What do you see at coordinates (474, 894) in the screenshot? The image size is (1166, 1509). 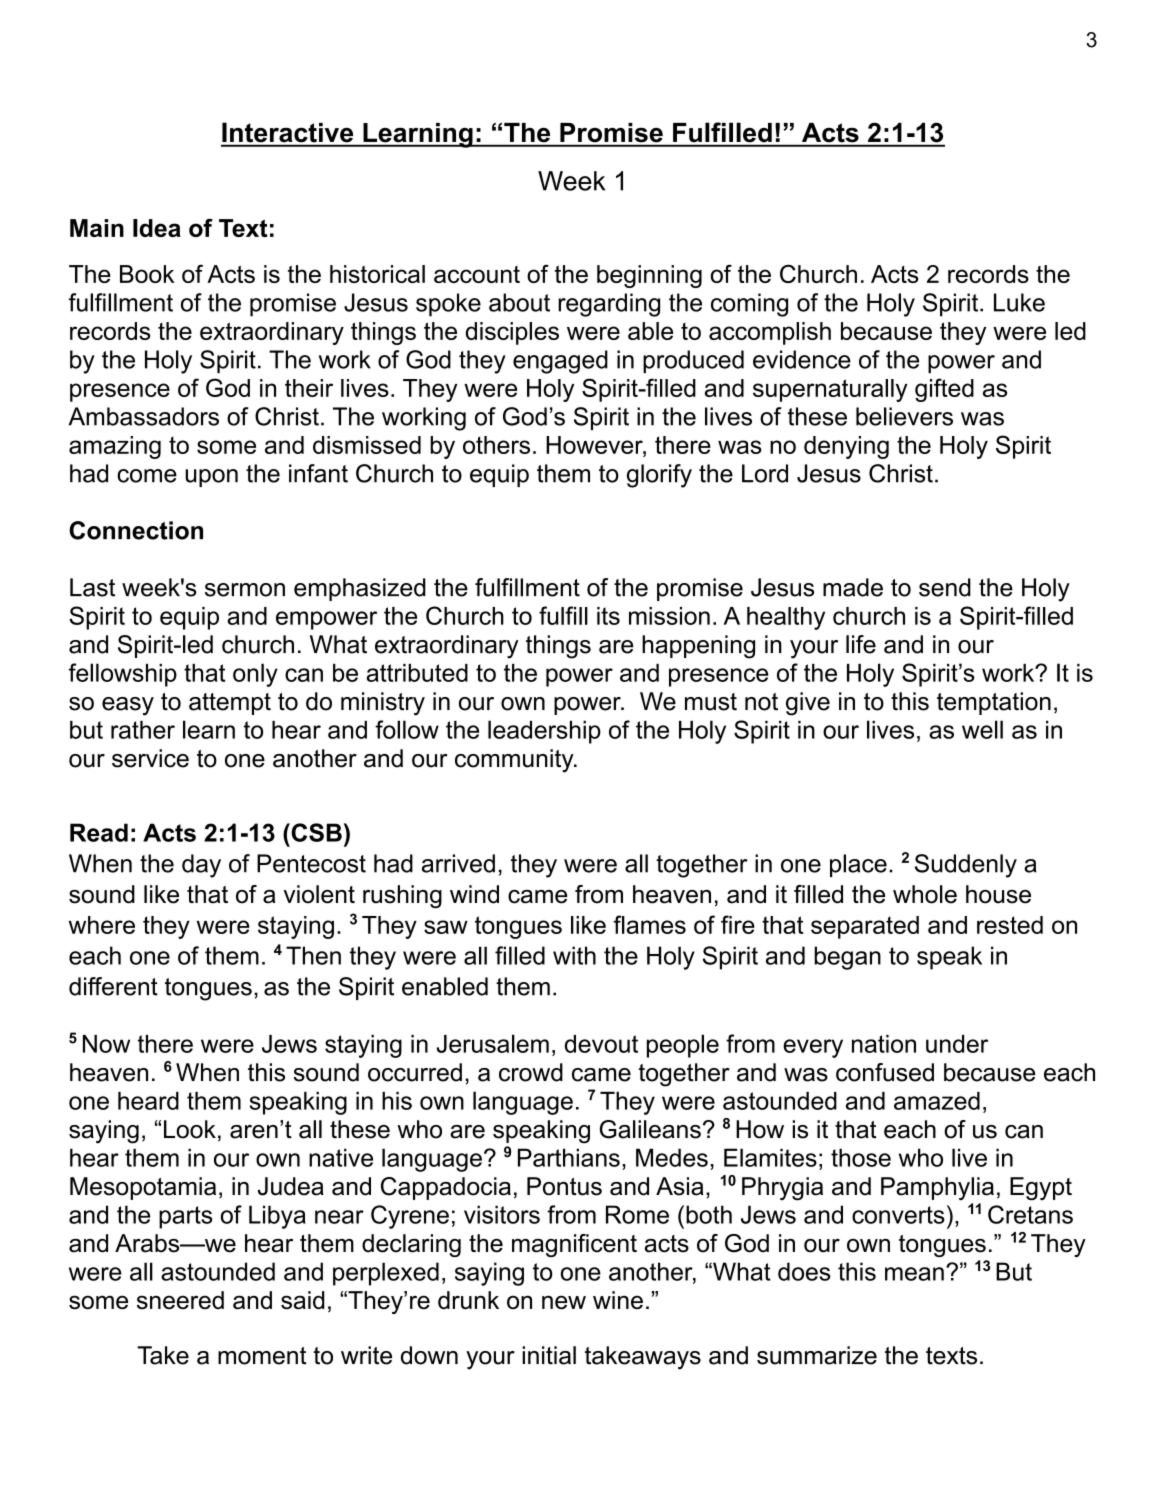 I see `wind` at bounding box center [474, 894].
